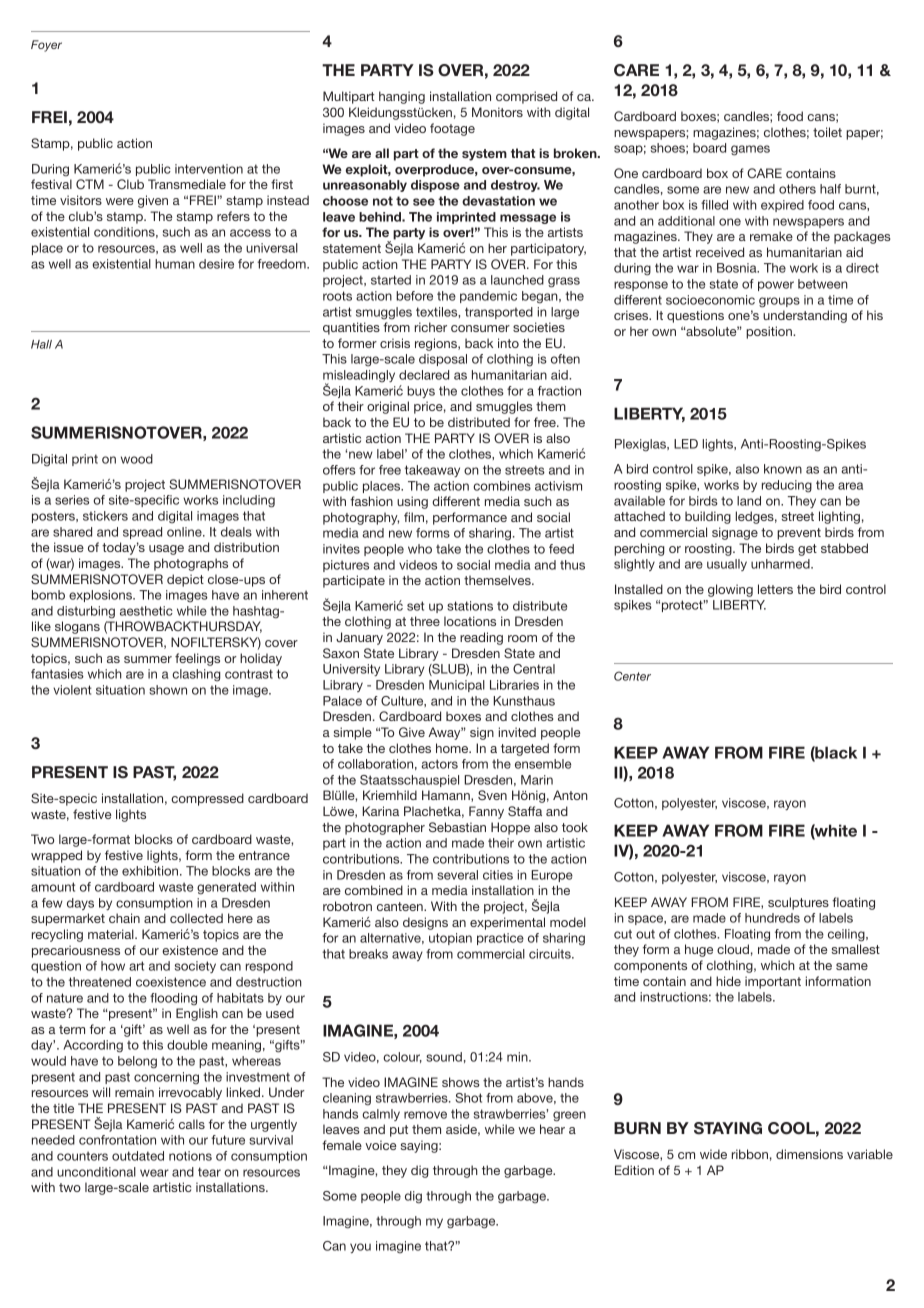 The height and width of the screenshot is (1308, 924). Describe the element at coordinates (402, 97) in the screenshot. I see `hanging` at that location.
